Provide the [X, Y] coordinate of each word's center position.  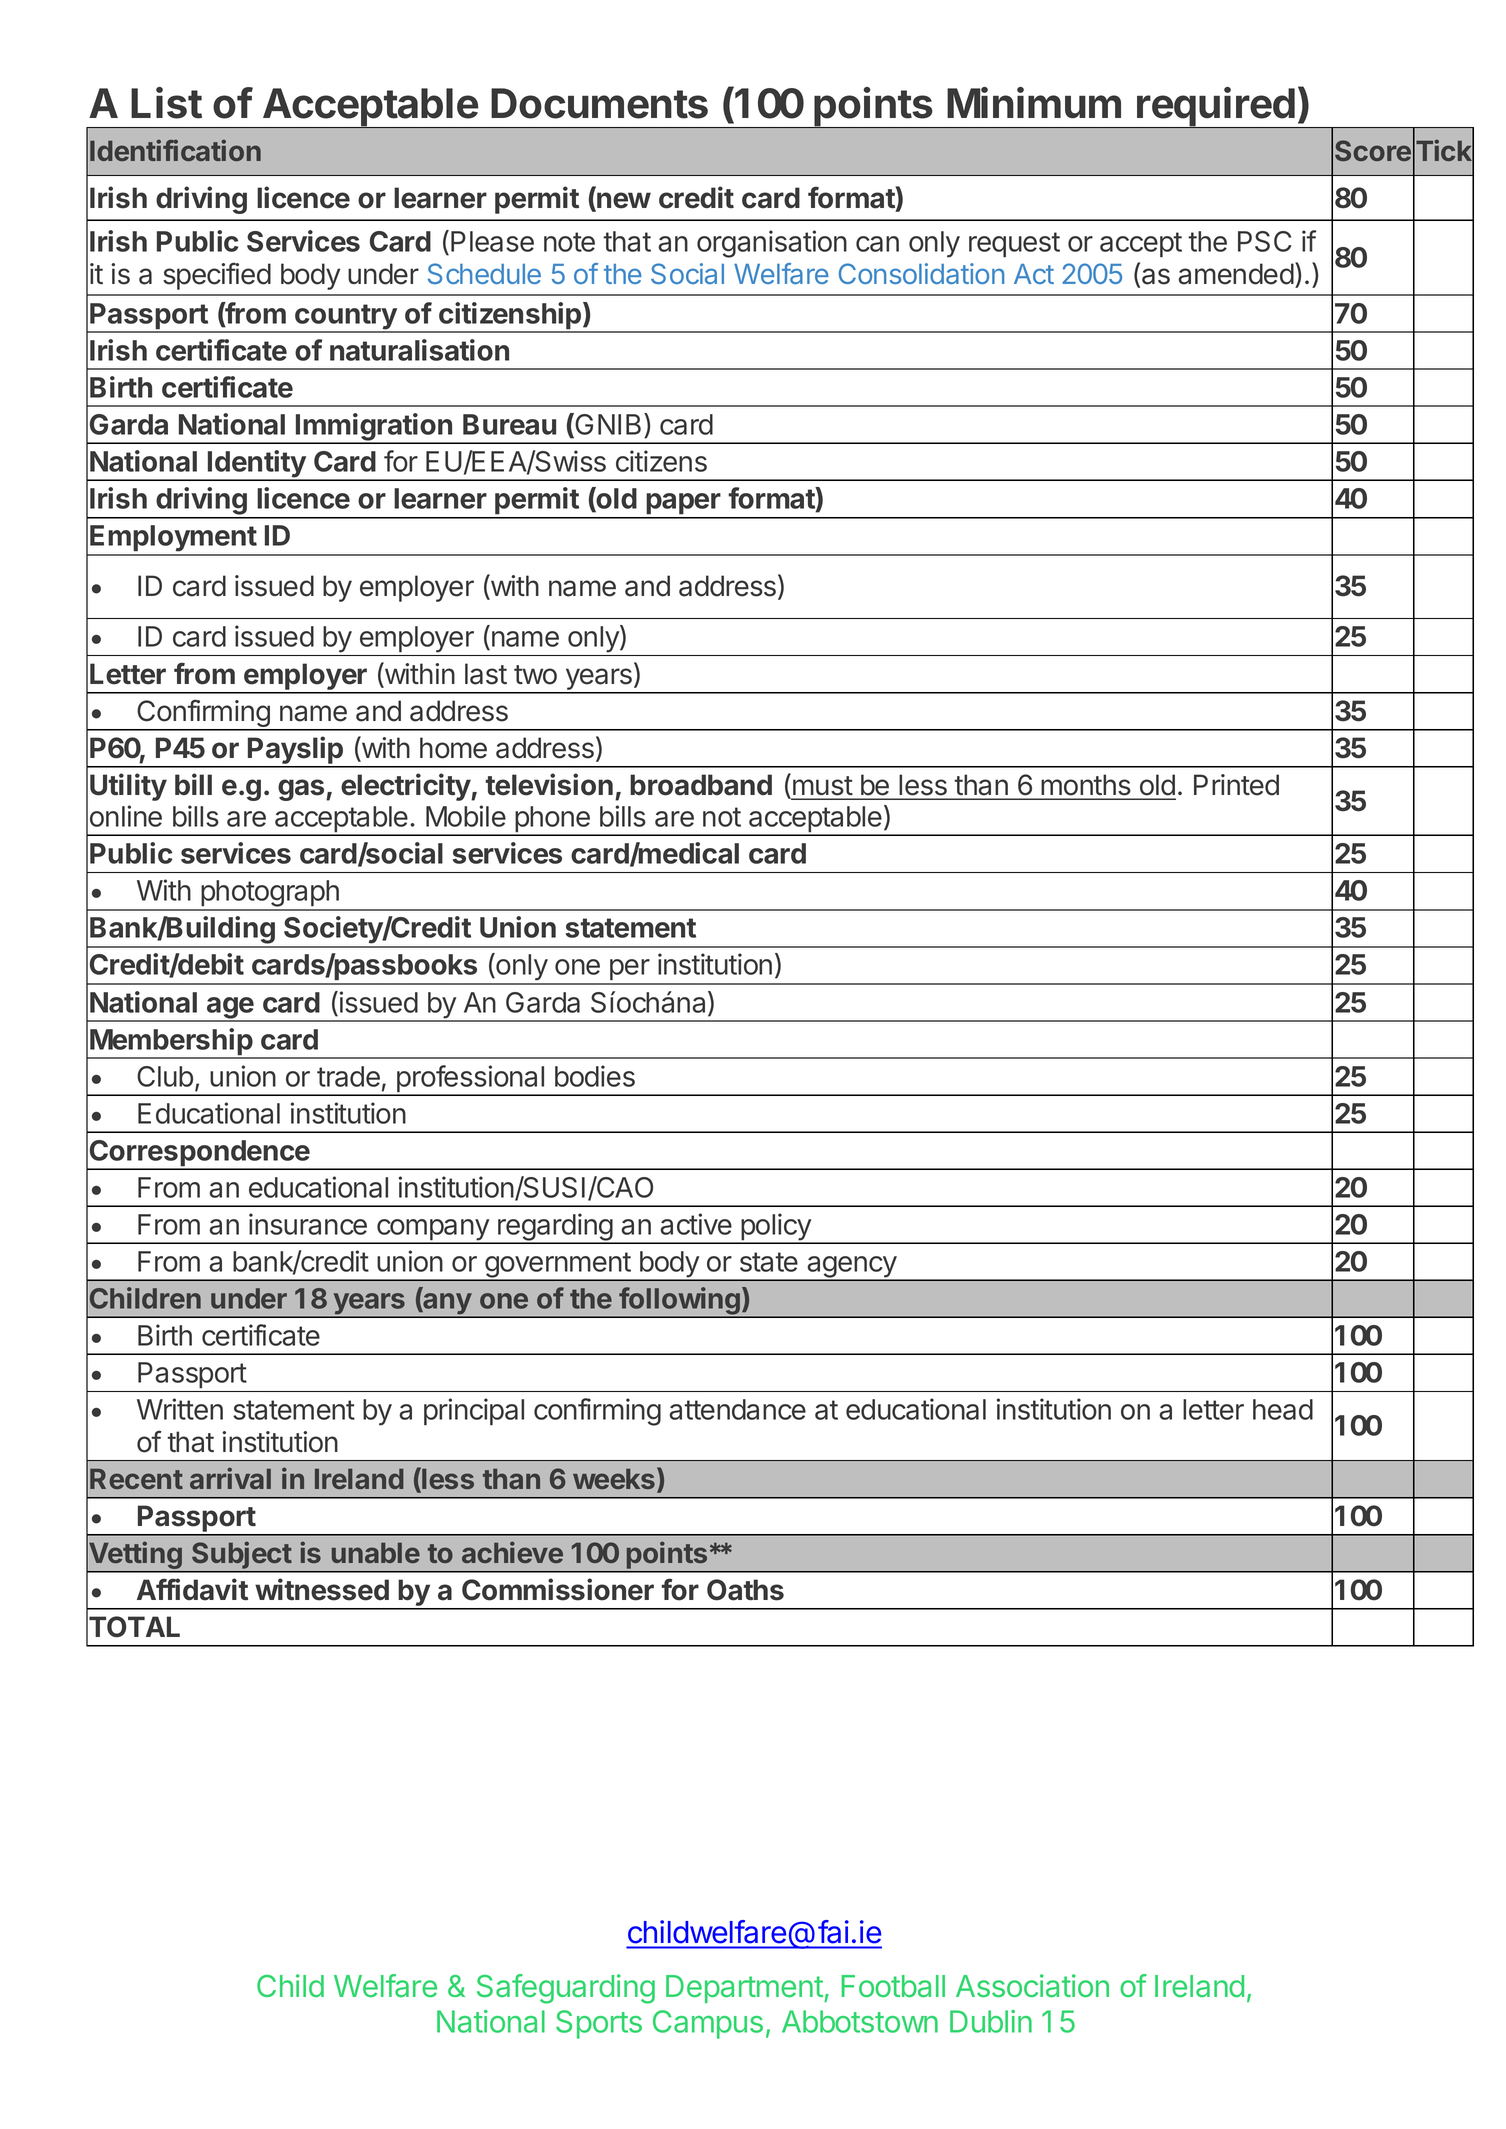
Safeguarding [566, 1989]
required [1216, 108]
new [623, 201]
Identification [175, 150]
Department [744, 1989]
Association [1032, 1986]
